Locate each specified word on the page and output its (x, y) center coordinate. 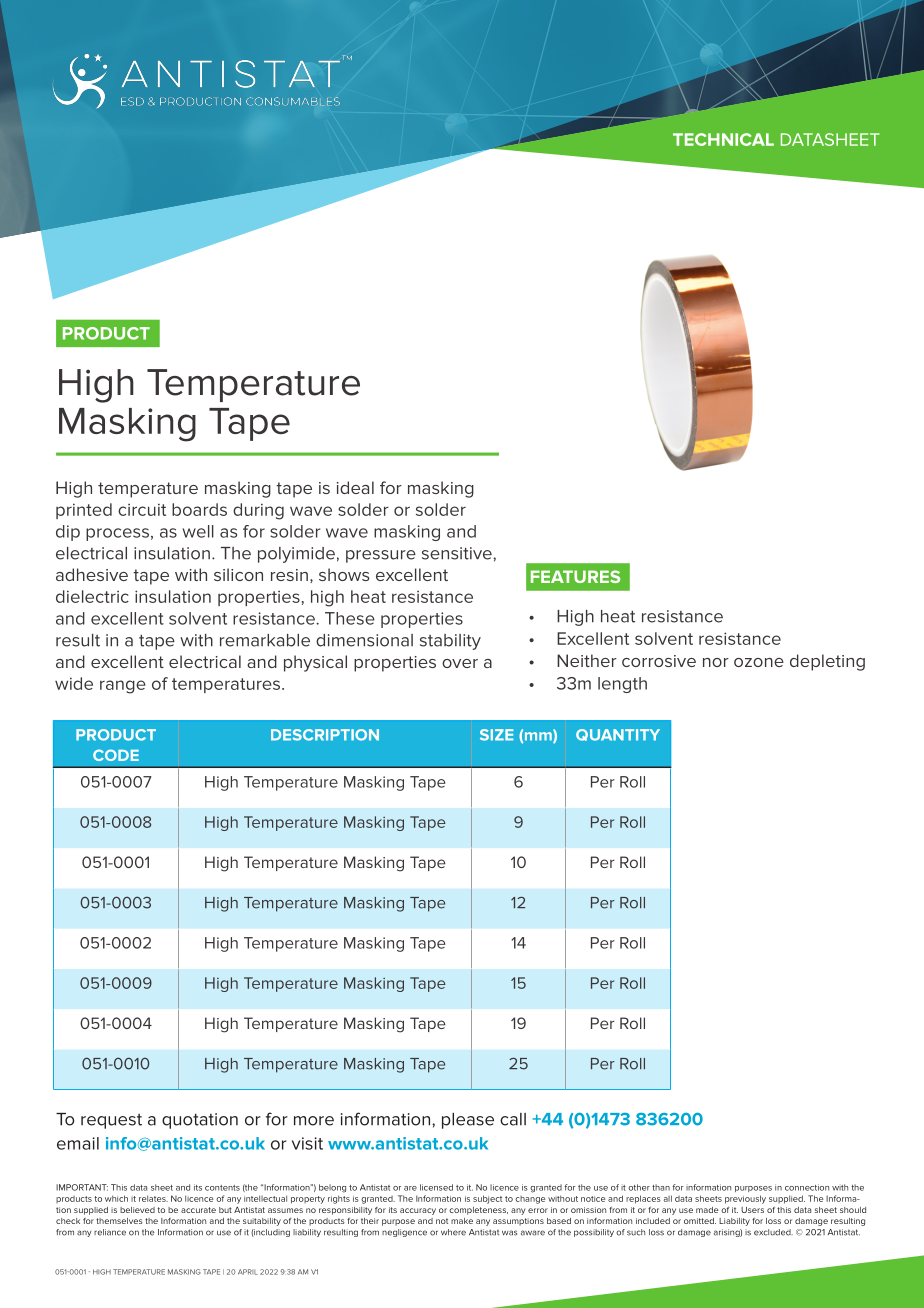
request (111, 1121)
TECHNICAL (723, 139)
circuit (142, 509)
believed (137, 1210)
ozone (759, 662)
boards (199, 509)
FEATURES (575, 576)
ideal (355, 487)
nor (716, 662)
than (661, 1187)
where (453, 1232)
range (123, 687)
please (468, 1121)
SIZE (497, 735)
